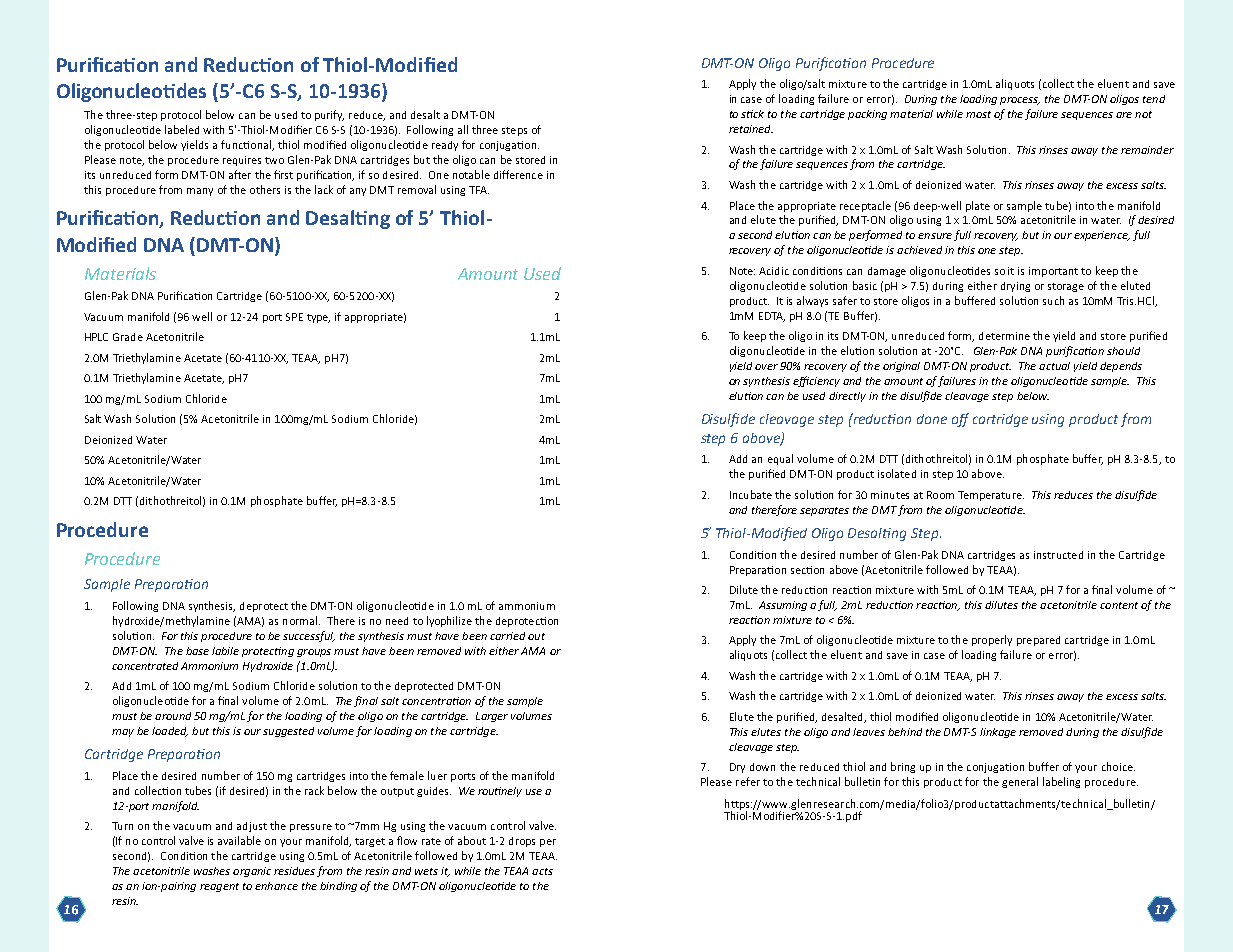 The height and width of the document is (952, 1233). I want to click on most, so click(978, 114).
